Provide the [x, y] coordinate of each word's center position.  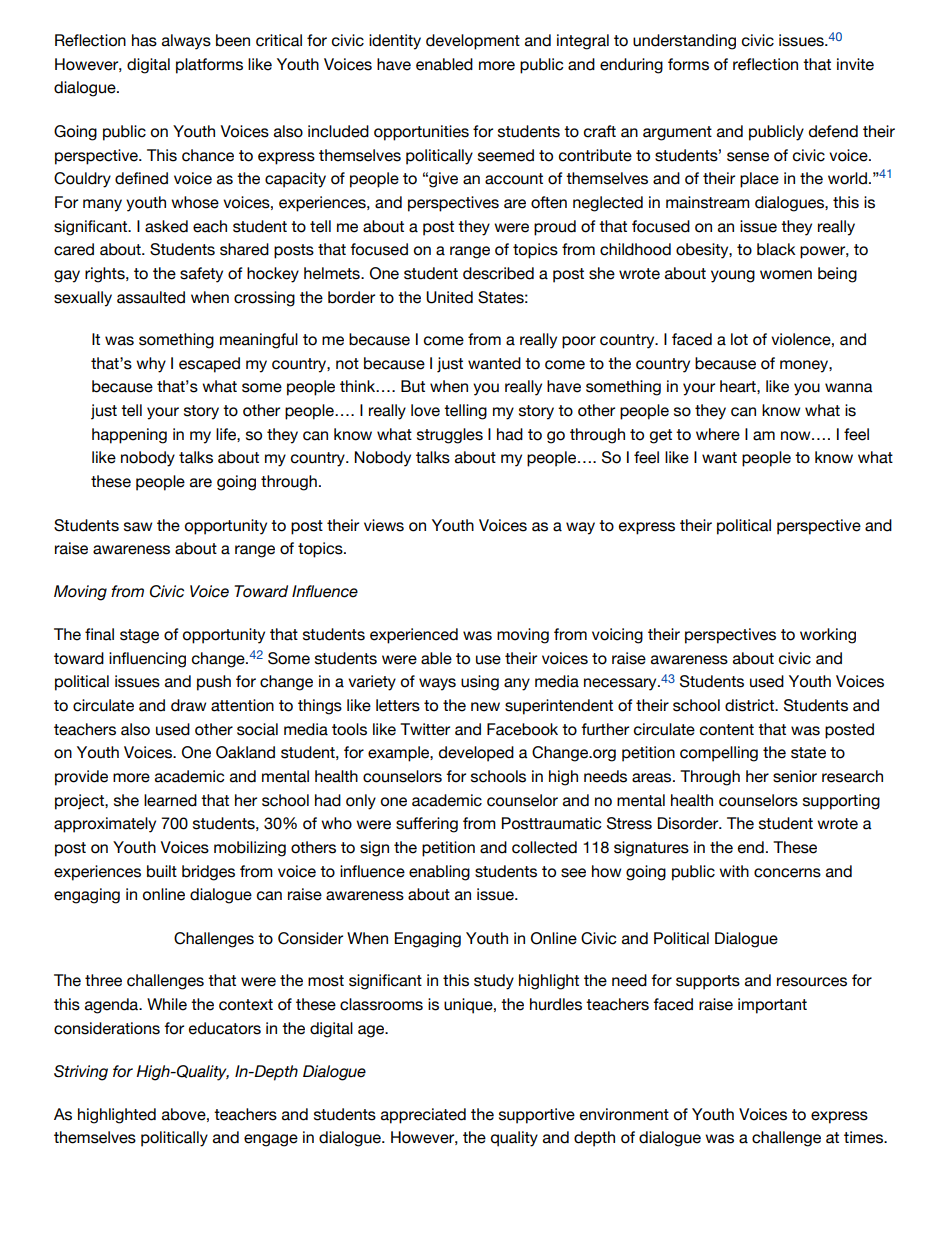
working [828, 636]
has [144, 40]
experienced [414, 636]
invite [855, 64]
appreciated [423, 1116]
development [473, 42]
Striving [81, 1073]
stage [139, 636]
